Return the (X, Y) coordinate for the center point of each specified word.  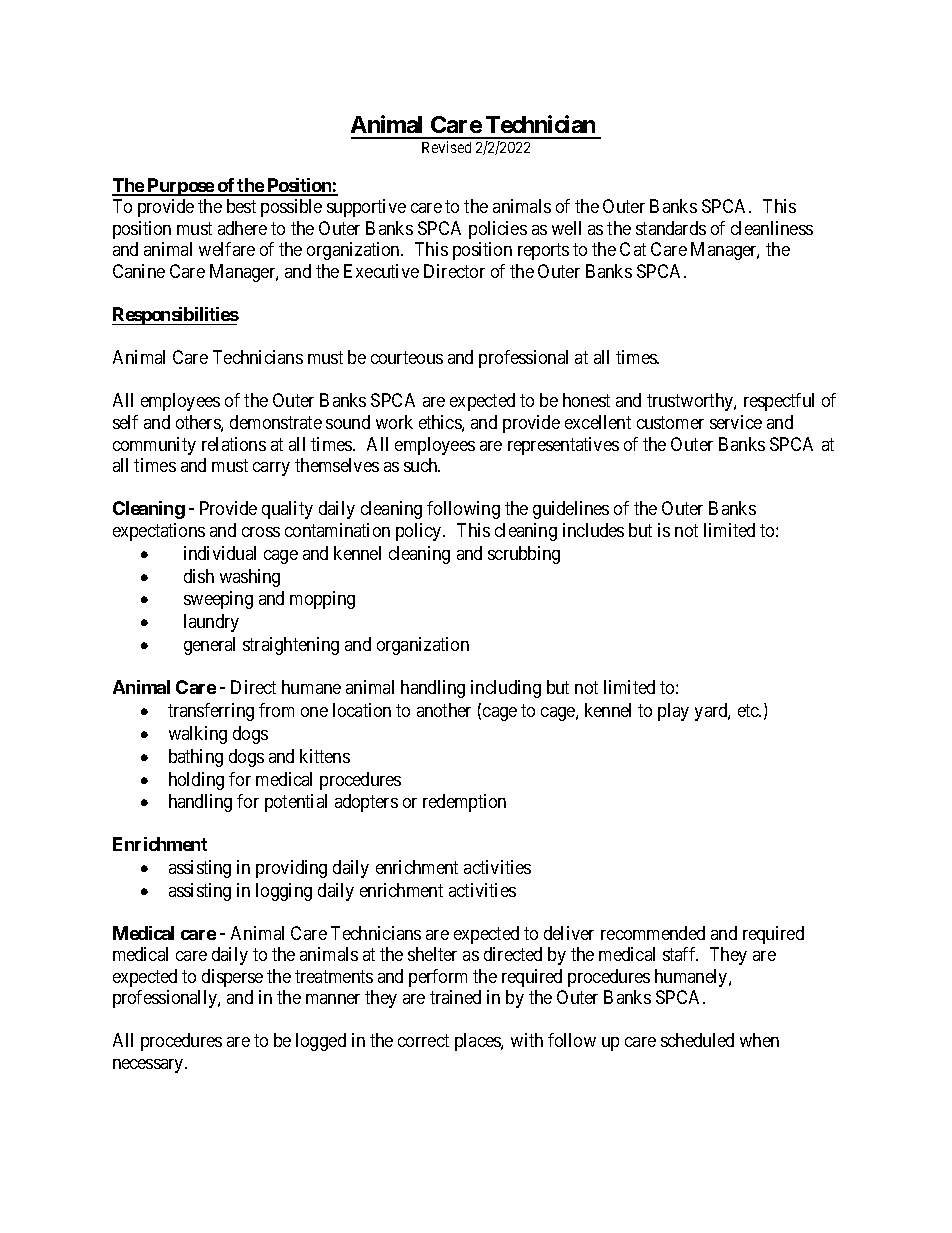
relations (234, 444)
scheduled (697, 1040)
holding (196, 781)
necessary (149, 1066)
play (673, 712)
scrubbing (524, 555)
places (478, 1042)
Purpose (180, 187)
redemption (464, 803)
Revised (446, 147)
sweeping (218, 600)
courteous (407, 358)
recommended (653, 933)
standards (671, 228)
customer (670, 423)
